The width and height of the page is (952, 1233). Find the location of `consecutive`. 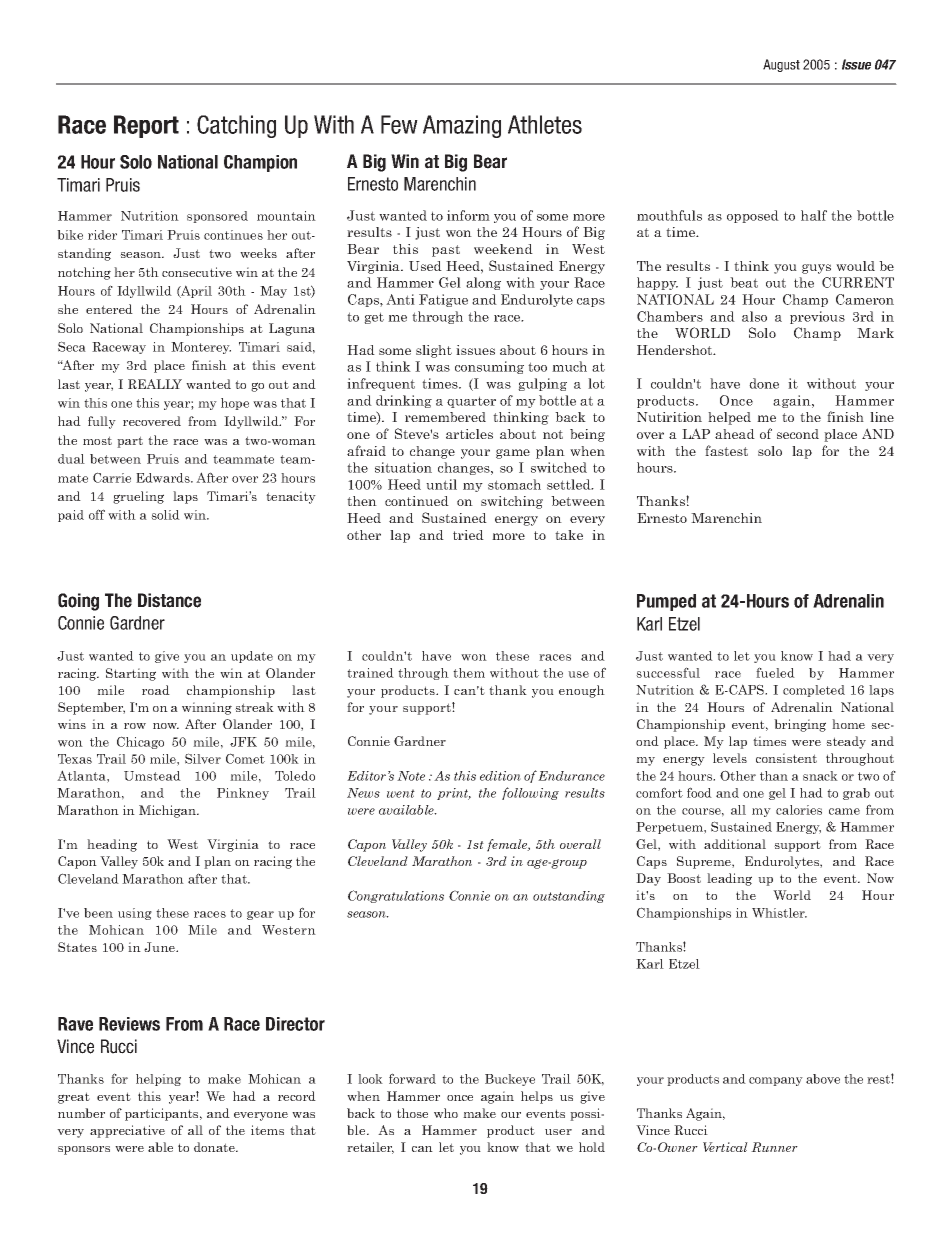

consecutive is located at coordinates (197, 272).
